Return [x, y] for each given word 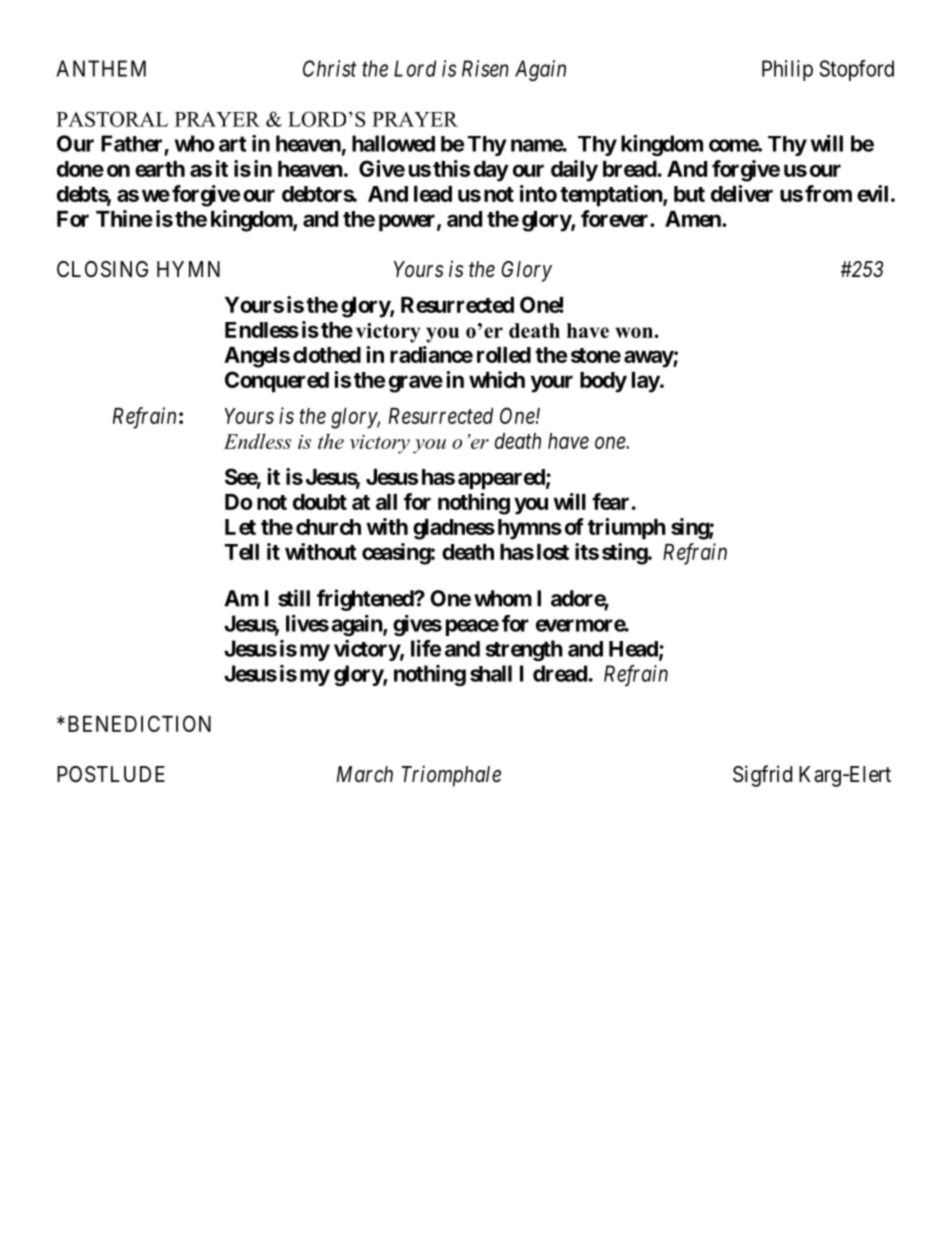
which [497, 379]
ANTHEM [101, 68]
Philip [787, 70]
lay [646, 382]
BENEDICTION [139, 723]
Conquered [277, 382]
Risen [485, 68]
